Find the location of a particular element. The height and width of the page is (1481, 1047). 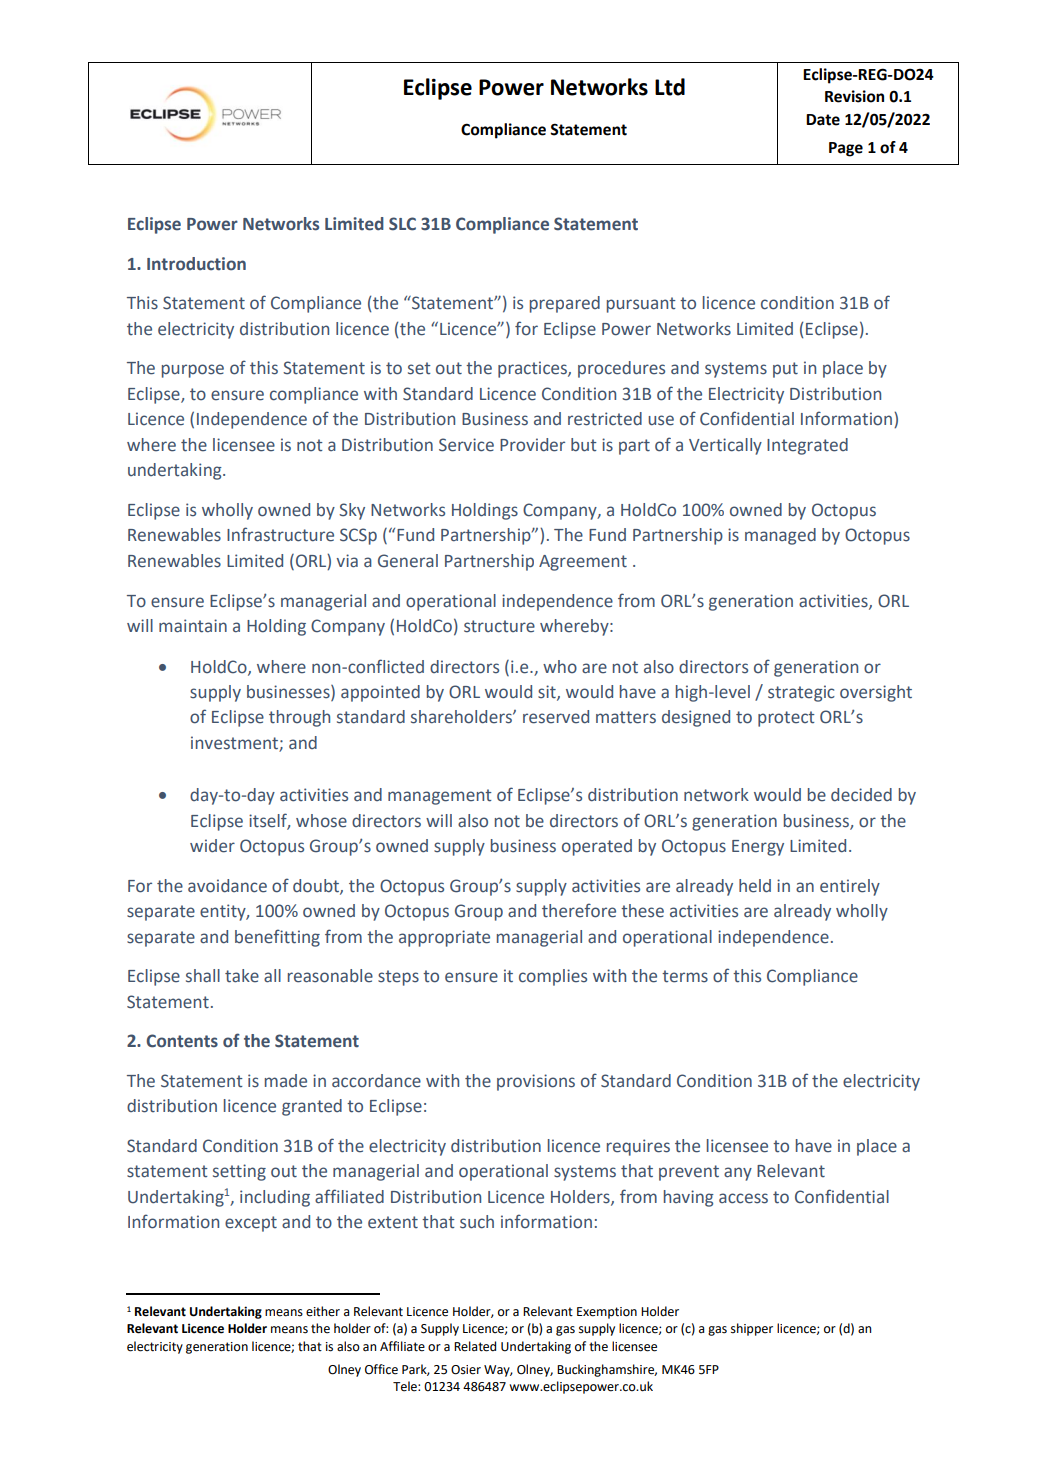

Introduction is located at coordinates (196, 264).
